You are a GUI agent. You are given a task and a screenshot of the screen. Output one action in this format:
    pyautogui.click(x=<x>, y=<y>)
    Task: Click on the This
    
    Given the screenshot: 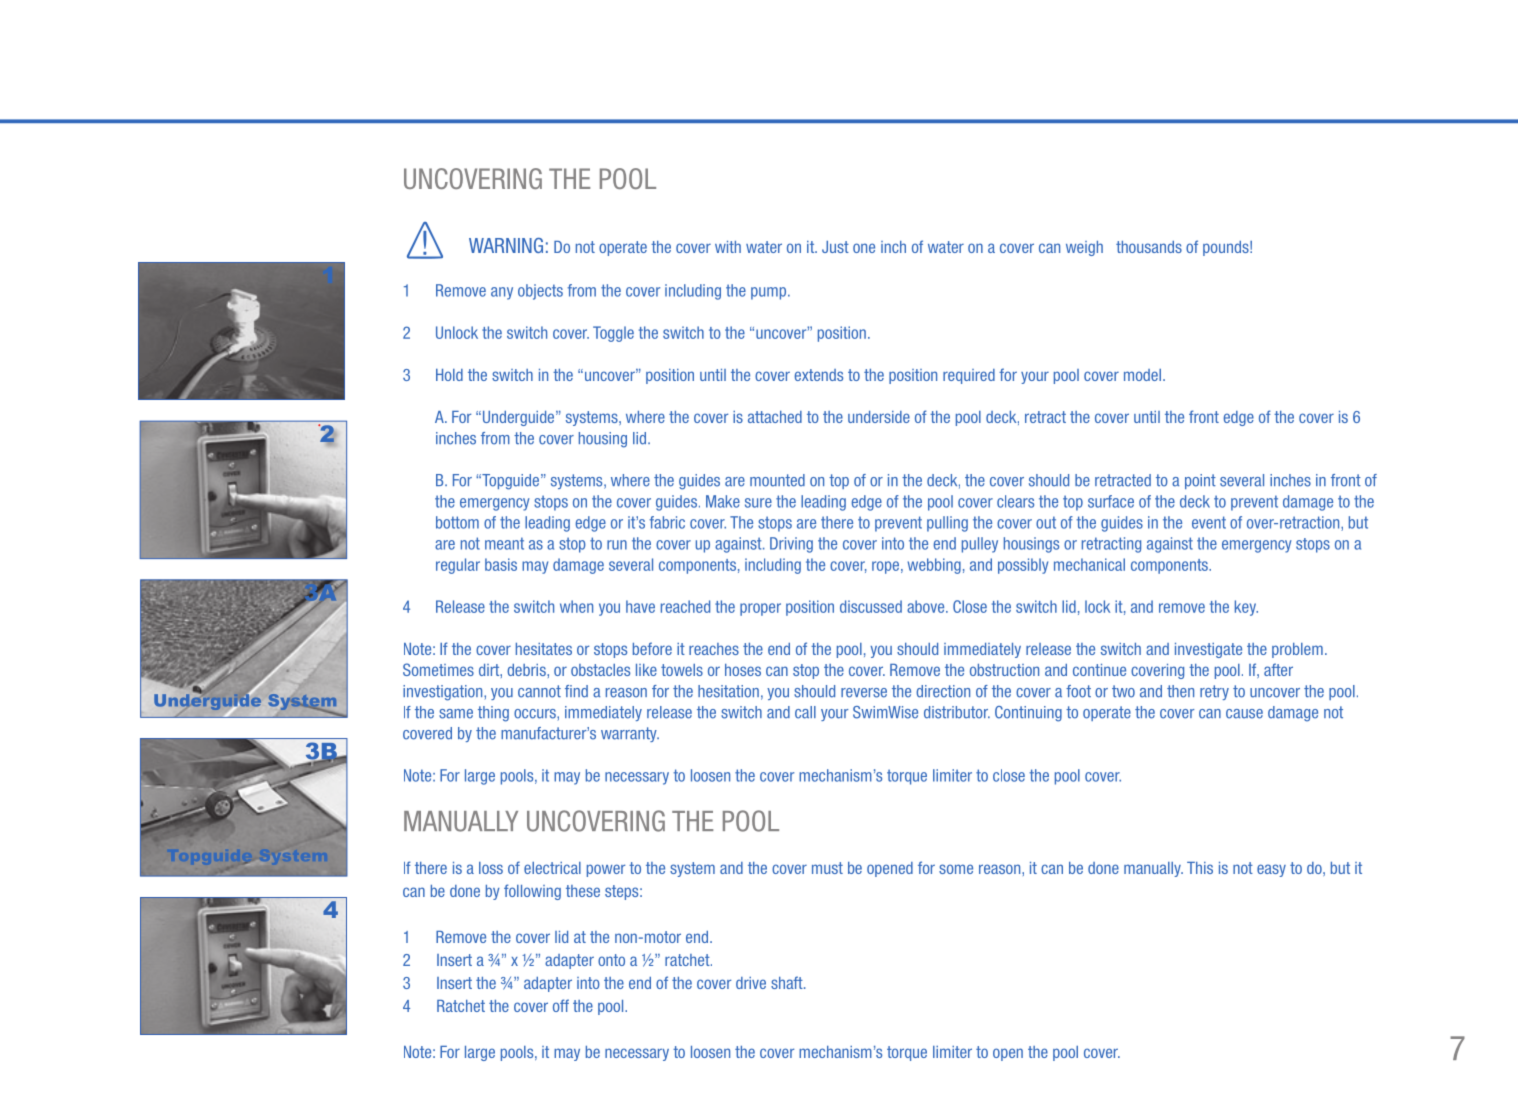 What is the action you would take?
    pyautogui.click(x=1200, y=868)
